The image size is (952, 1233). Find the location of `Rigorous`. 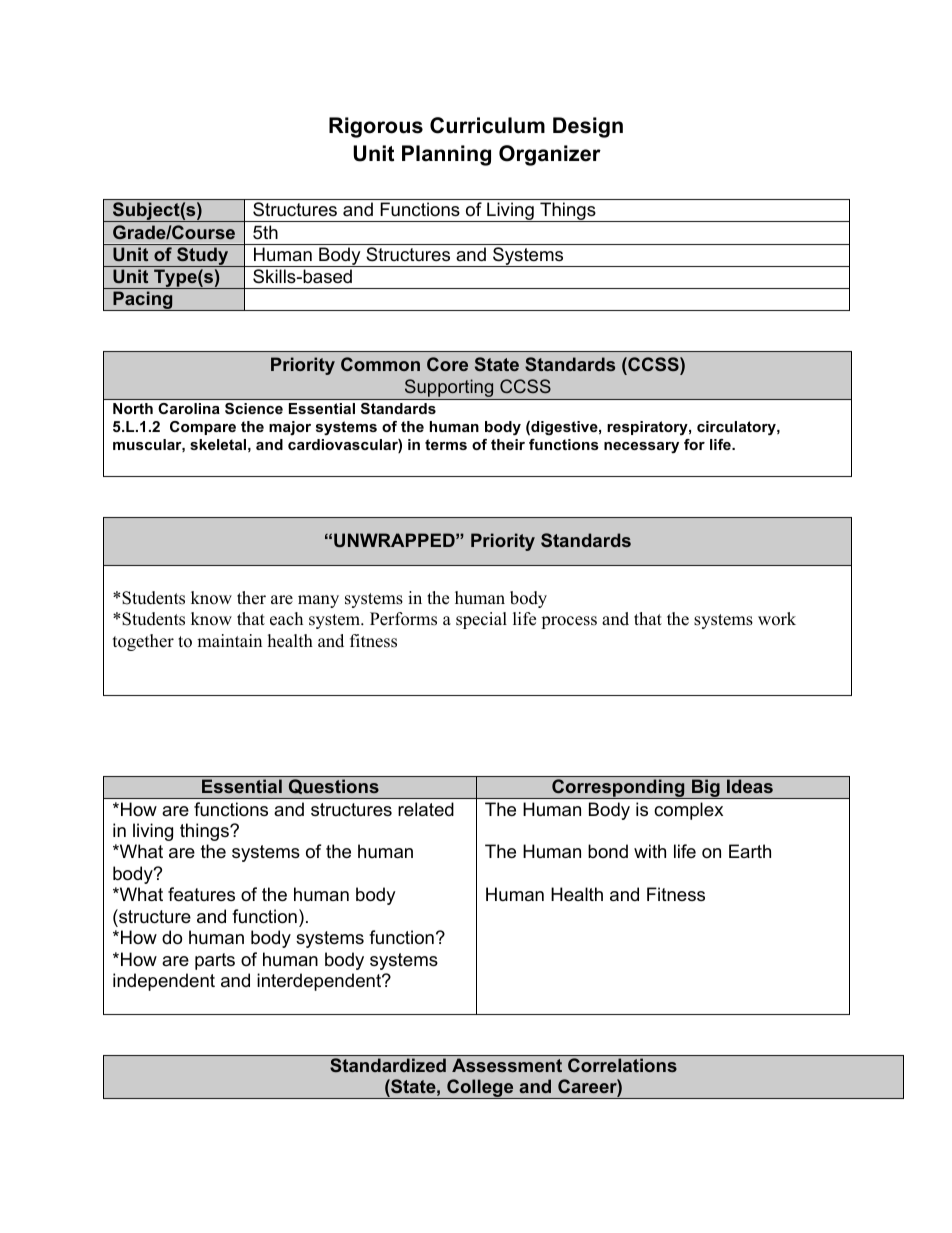

Rigorous is located at coordinates (376, 127).
